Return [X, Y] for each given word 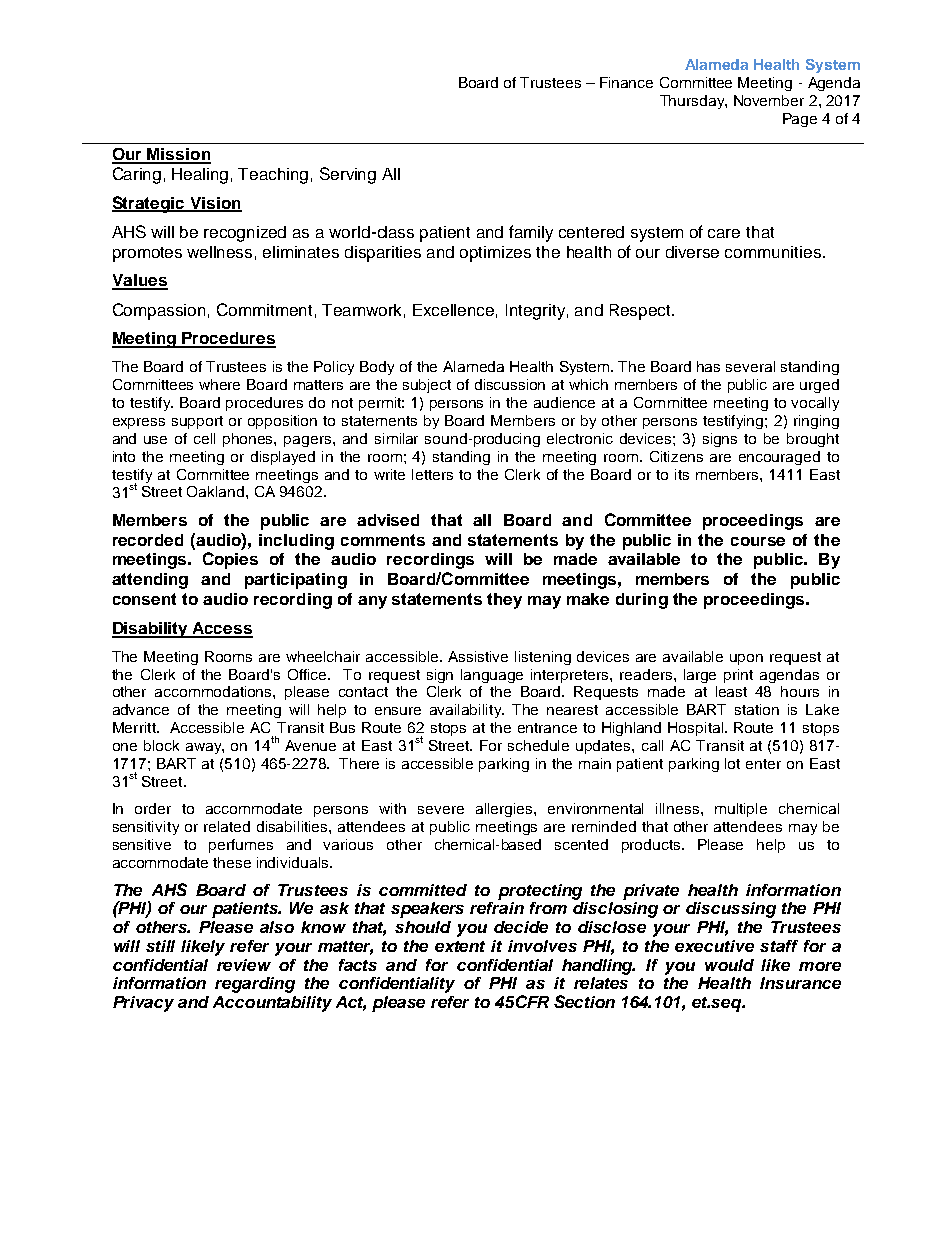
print [738, 676]
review [244, 965]
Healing [200, 176]
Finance [626, 82]
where [219, 384]
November [769, 100]
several [750, 366]
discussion [510, 384]
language [492, 676]
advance [141, 709]
